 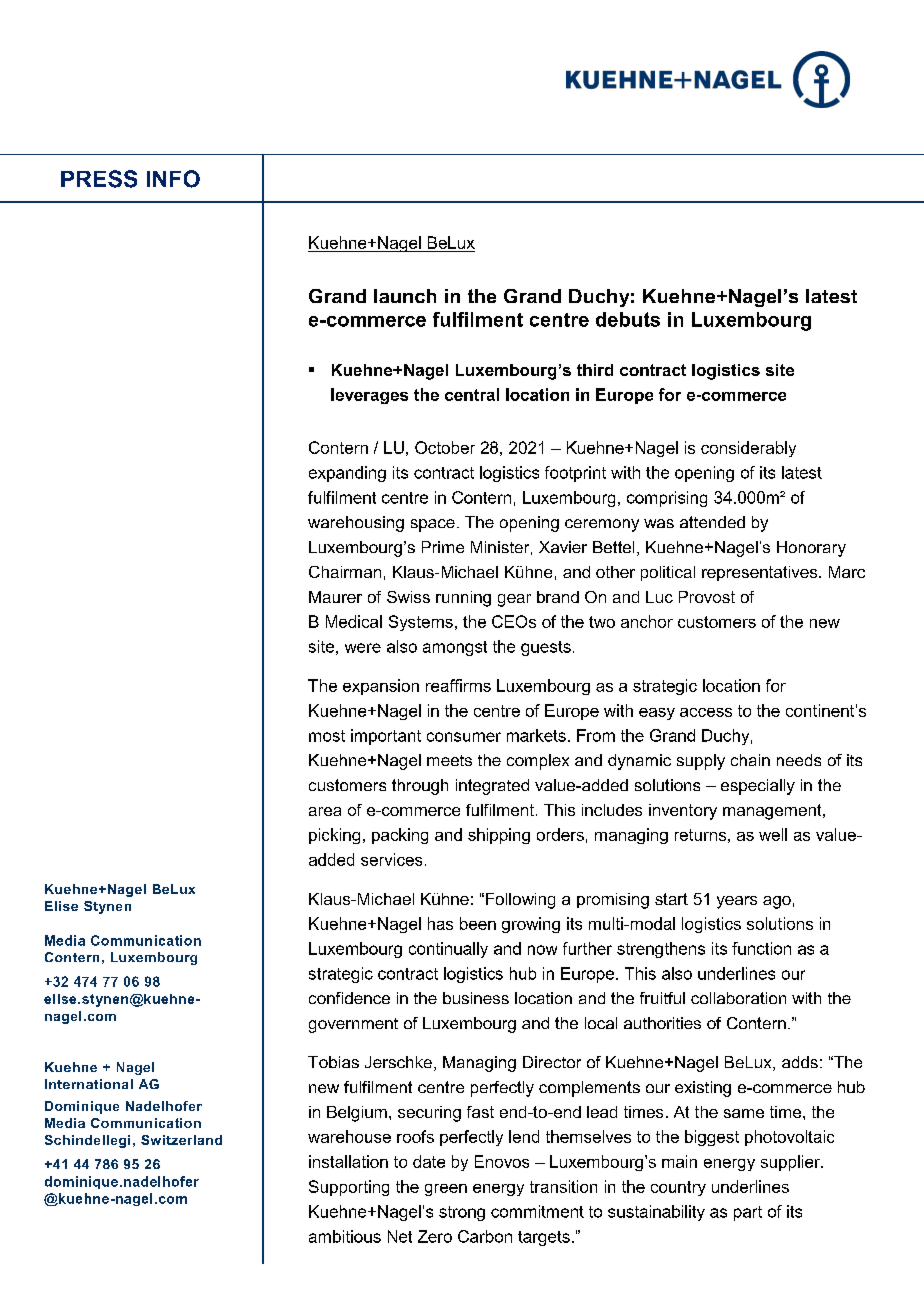 I want to click on Switzerland, so click(x=181, y=1140).
